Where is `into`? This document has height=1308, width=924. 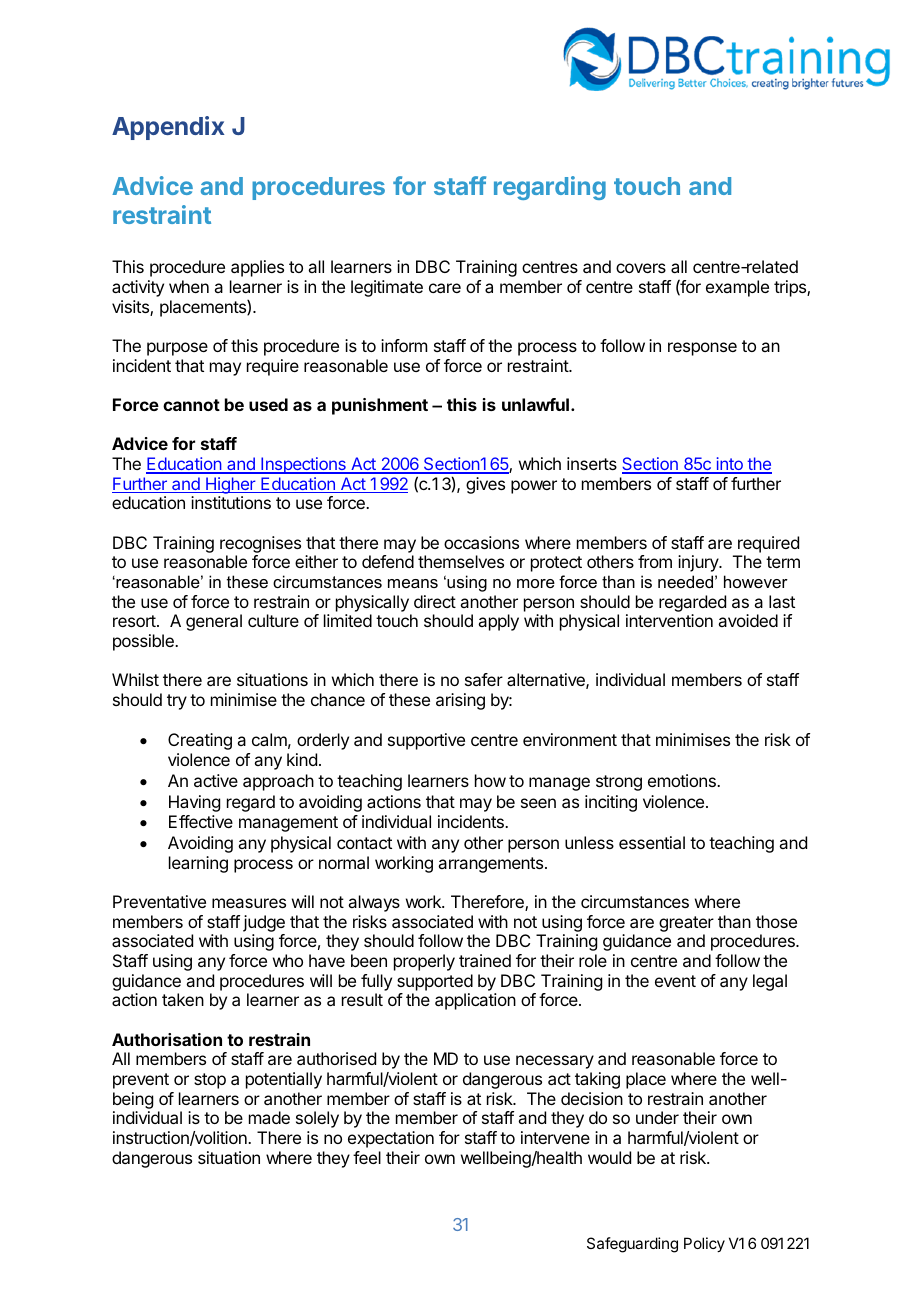
into is located at coordinates (729, 465).
